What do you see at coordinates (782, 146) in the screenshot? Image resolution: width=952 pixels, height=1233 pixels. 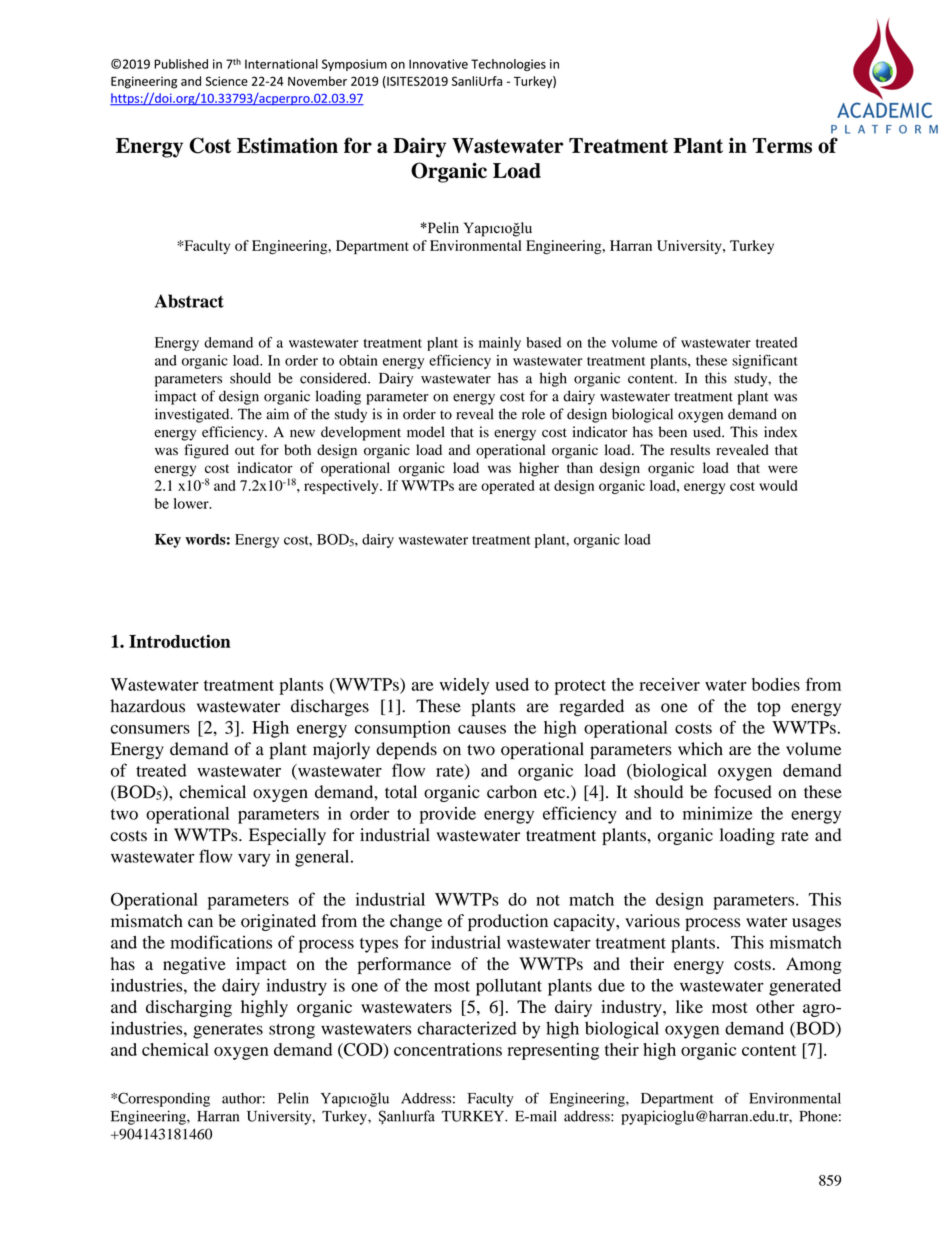 I see `Terms` at bounding box center [782, 146].
